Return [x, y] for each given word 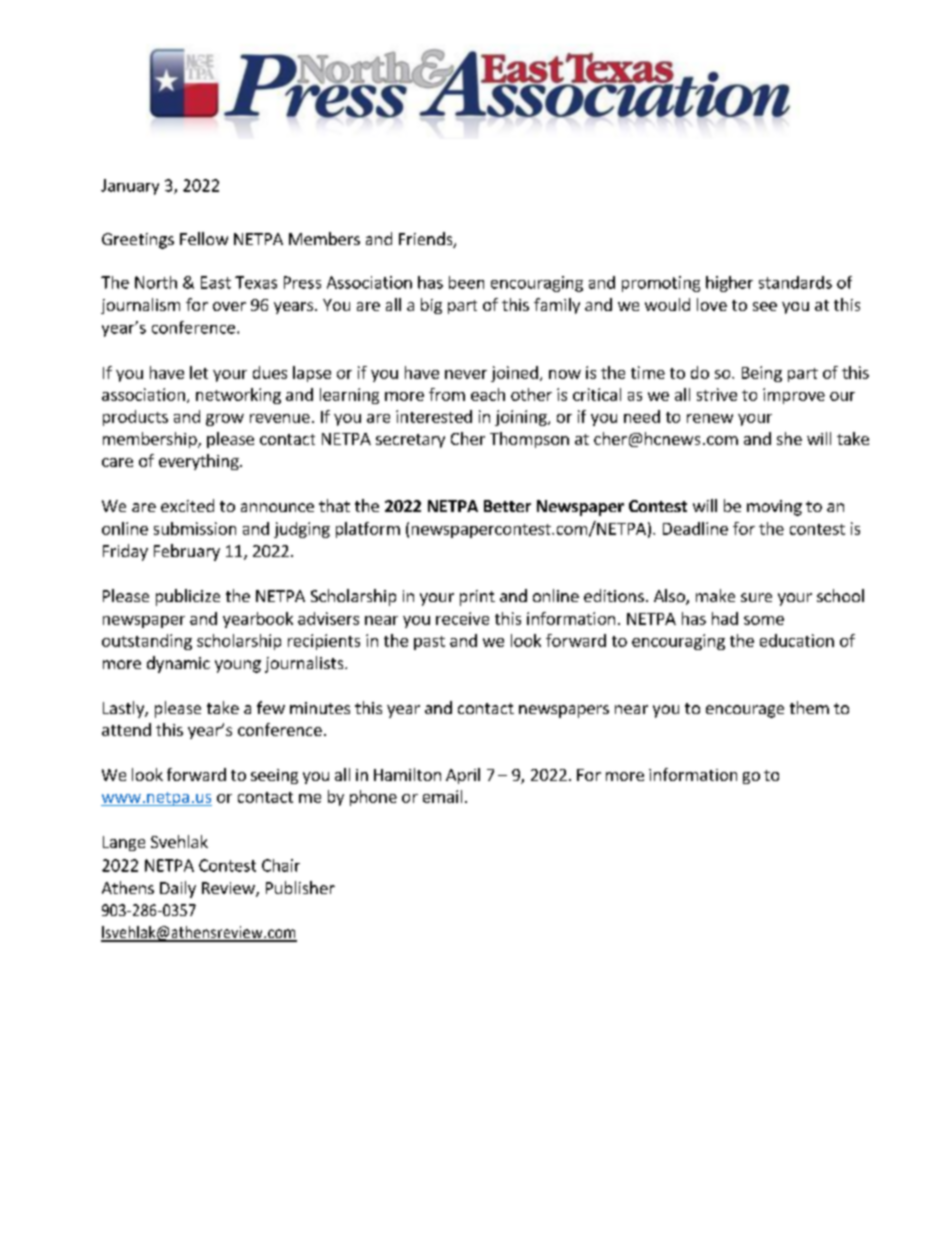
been [466, 282]
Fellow [204, 238]
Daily [178, 889]
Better [507, 506]
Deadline [695, 528]
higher [729, 284]
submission [195, 528]
